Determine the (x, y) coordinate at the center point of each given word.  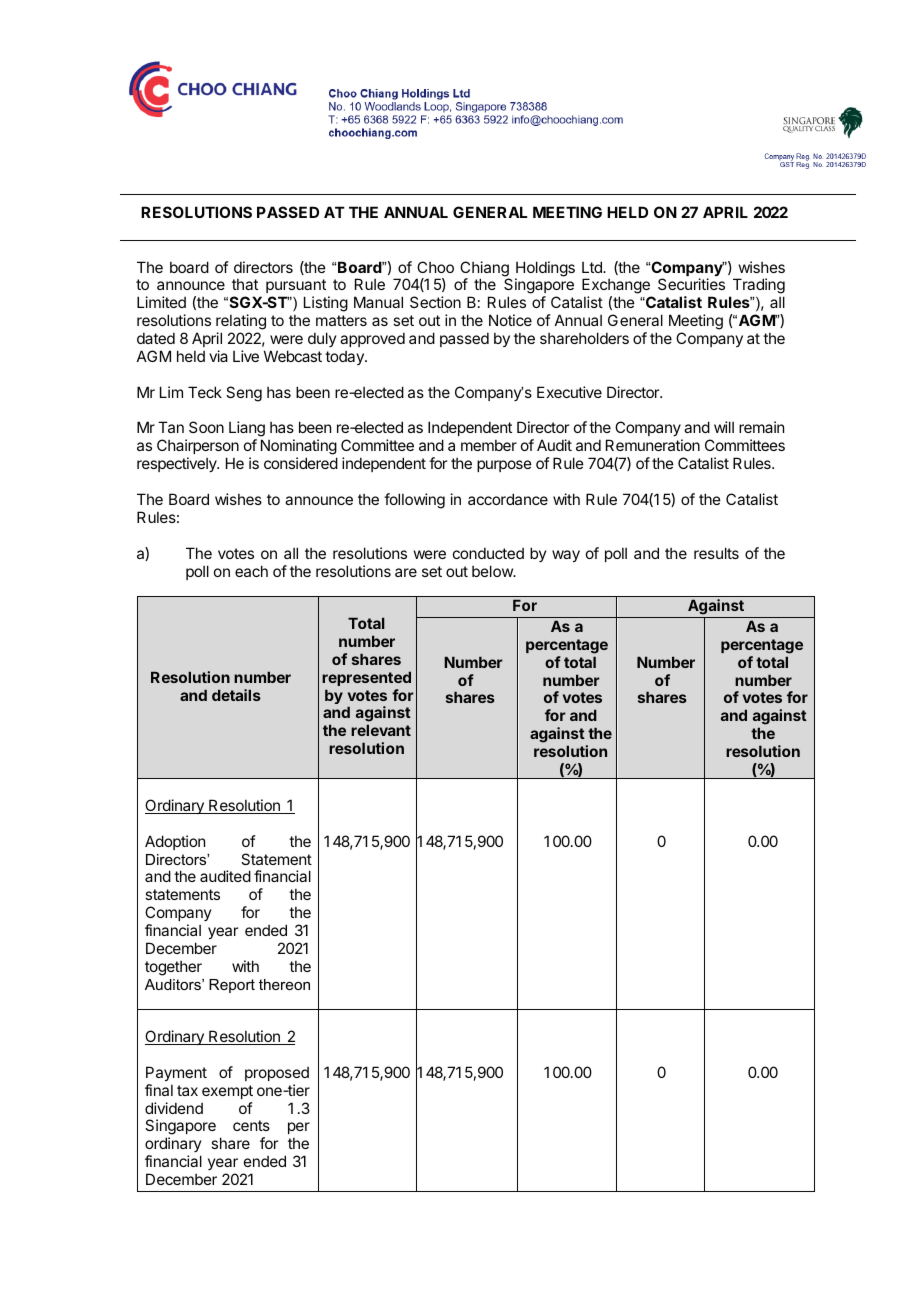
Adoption (175, 842)
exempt (227, 1092)
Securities (691, 284)
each (251, 571)
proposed (277, 1074)
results (716, 553)
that (245, 284)
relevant (381, 730)
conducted (488, 553)
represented (366, 678)
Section (435, 302)
